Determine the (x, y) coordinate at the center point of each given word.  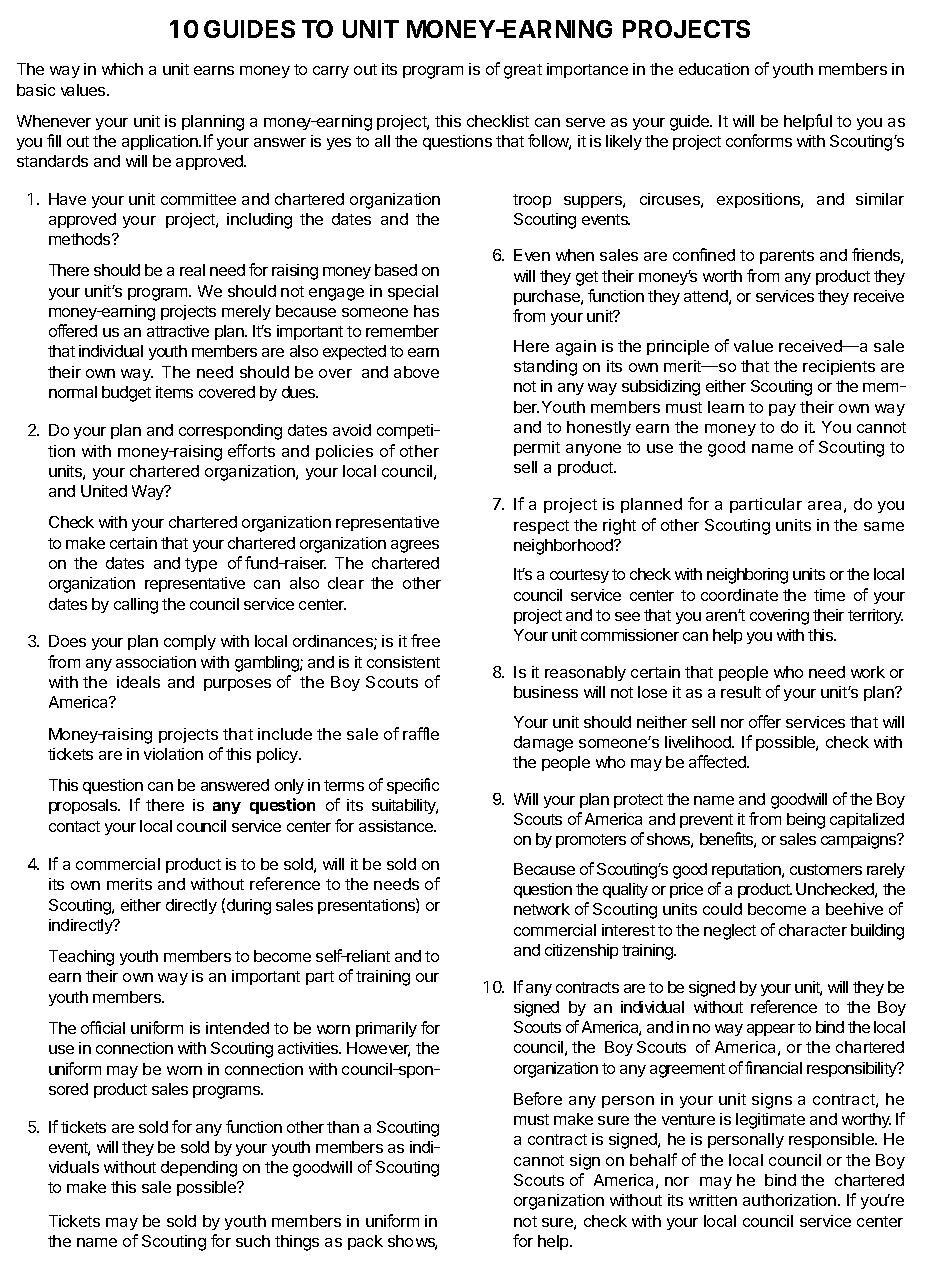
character (813, 930)
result (741, 692)
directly (191, 906)
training (383, 978)
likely (624, 142)
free (425, 640)
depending (199, 1169)
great (523, 71)
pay (782, 410)
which (122, 69)
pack (365, 1242)
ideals (138, 682)
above (416, 372)
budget (126, 394)
